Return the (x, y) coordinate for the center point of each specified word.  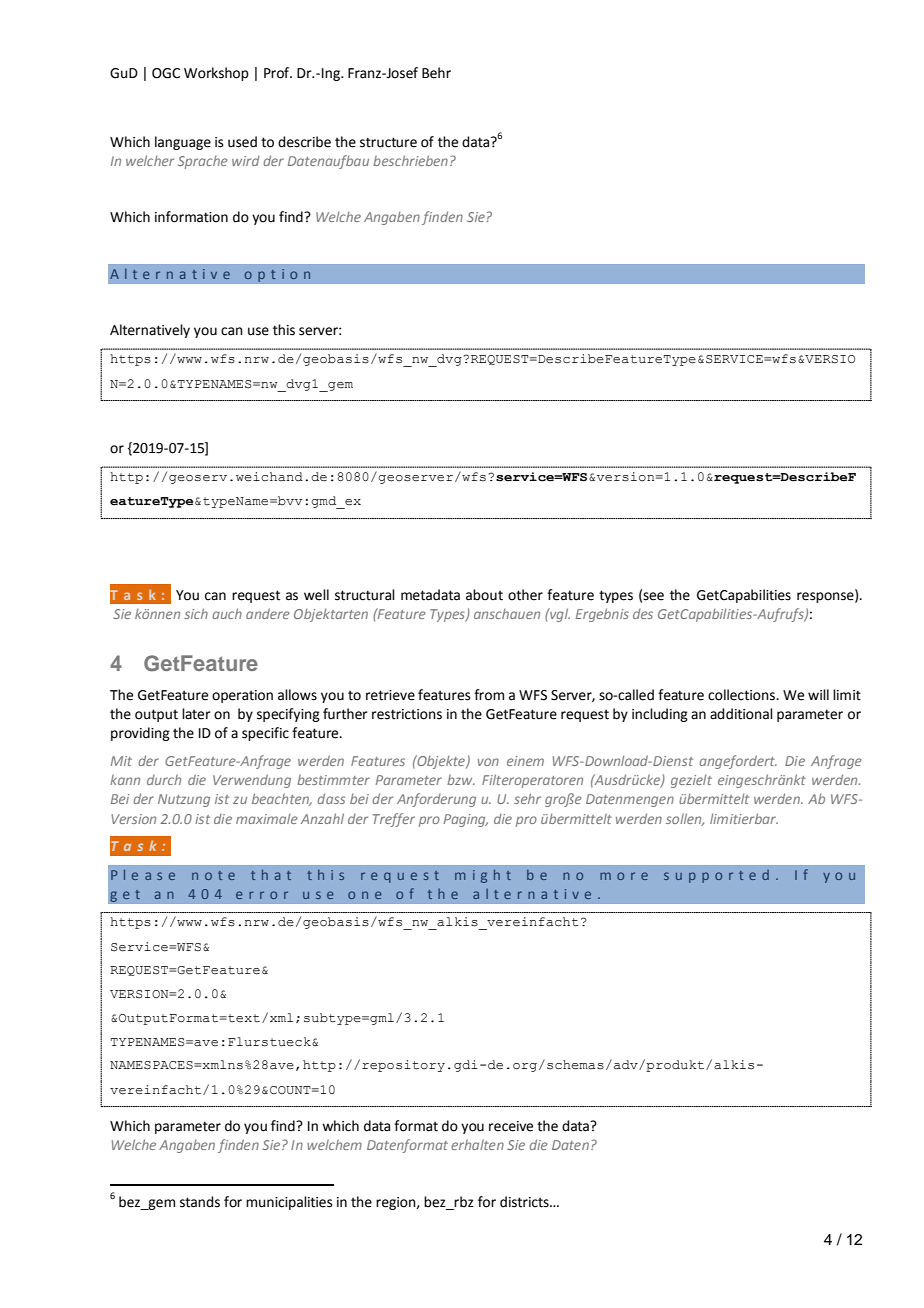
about (484, 595)
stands (200, 1202)
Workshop (216, 74)
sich (196, 613)
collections (742, 695)
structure (388, 142)
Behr (436, 73)
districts (525, 1202)
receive (511, 1126)
